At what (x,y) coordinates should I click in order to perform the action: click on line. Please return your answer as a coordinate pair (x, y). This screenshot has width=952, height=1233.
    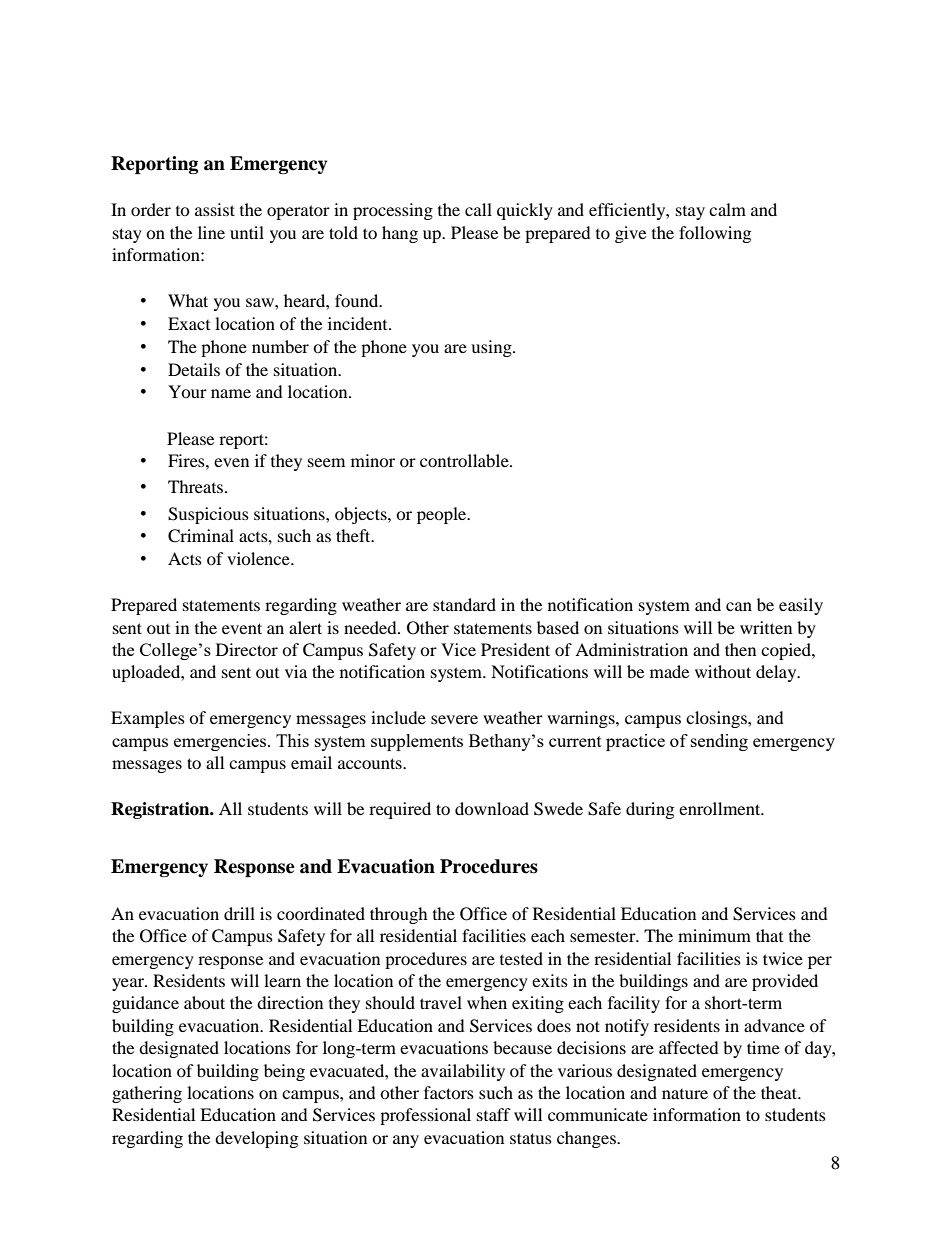
    Looking at the image, I should click on (211, 232).
